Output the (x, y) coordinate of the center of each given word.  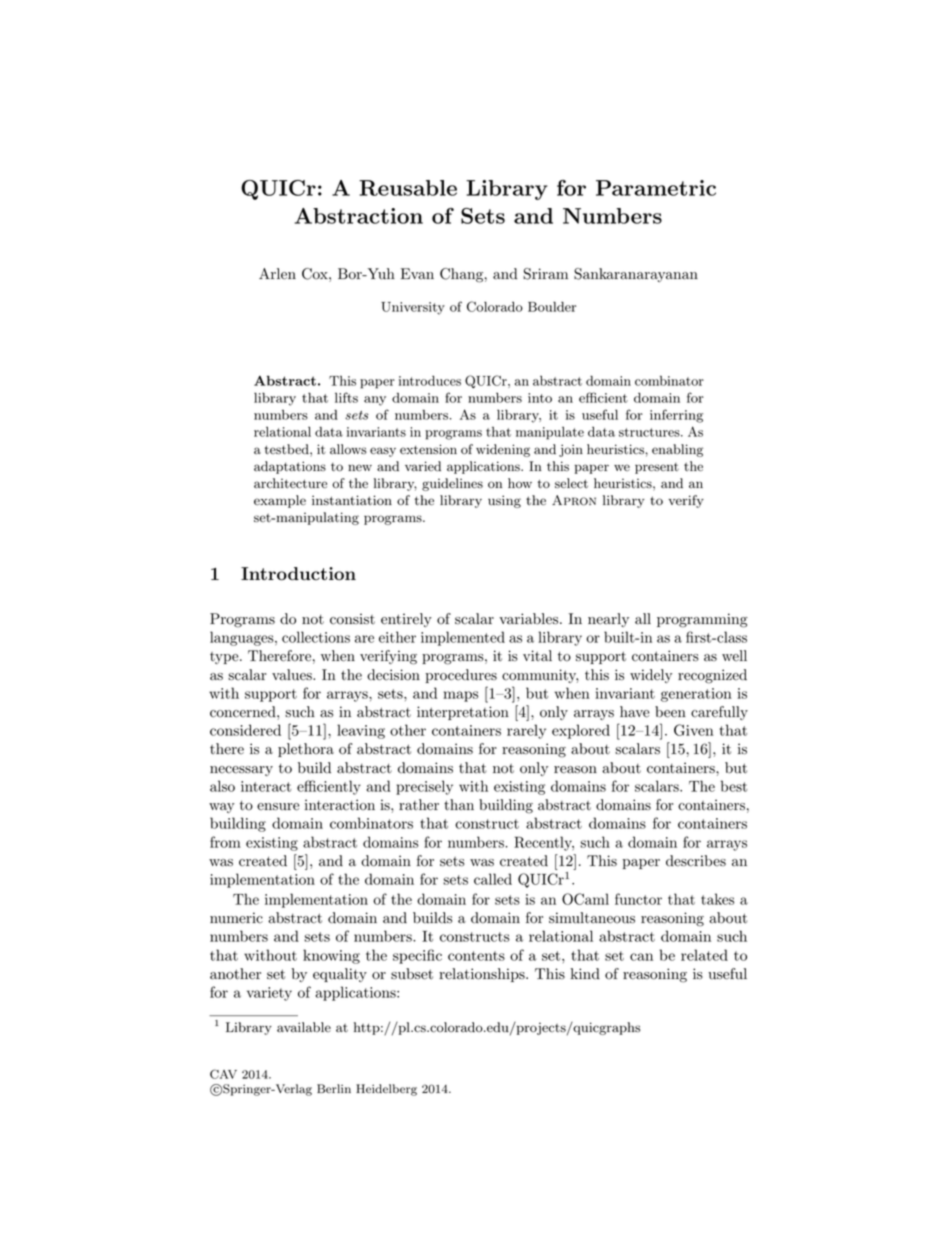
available (304, 1027)
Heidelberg (386, 1090)
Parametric (656, 188)
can (641, 957)
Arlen (277, 274)
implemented (463, 638)
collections (316, 637)
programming (702, 620)
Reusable (408, 188)
